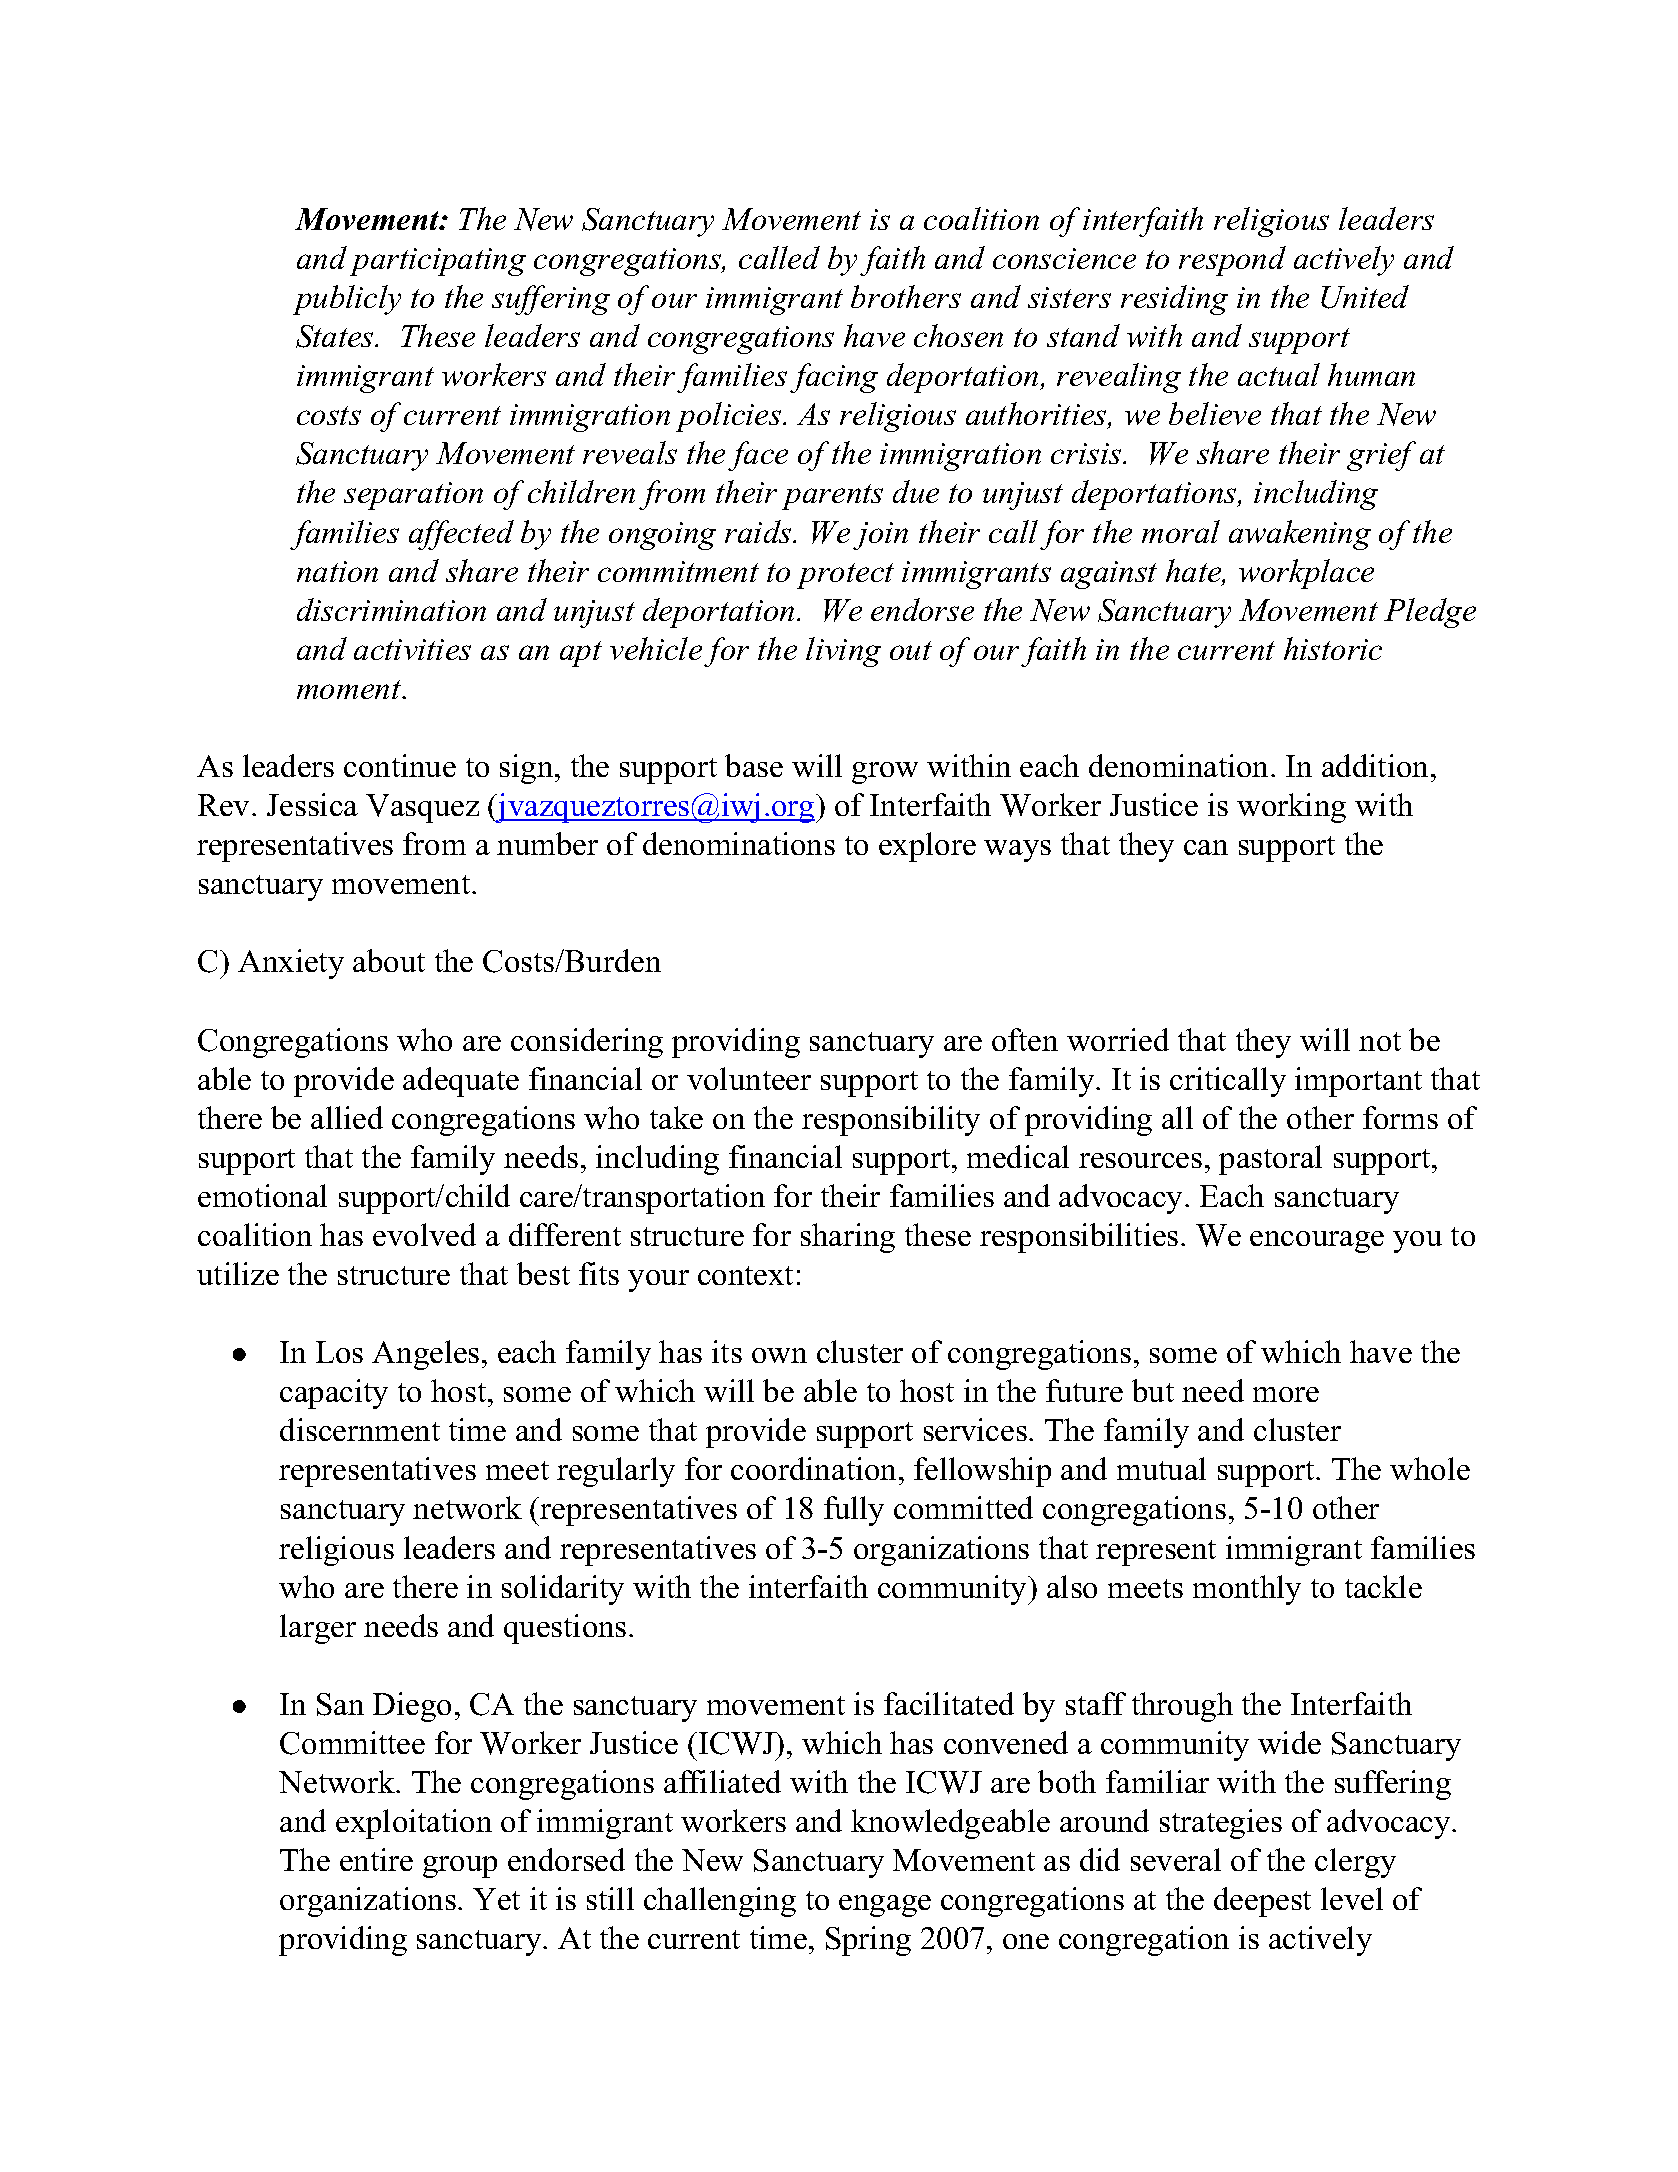 This image has width=1678, height=2172. I want to click on entire, so click(376, 1859).
